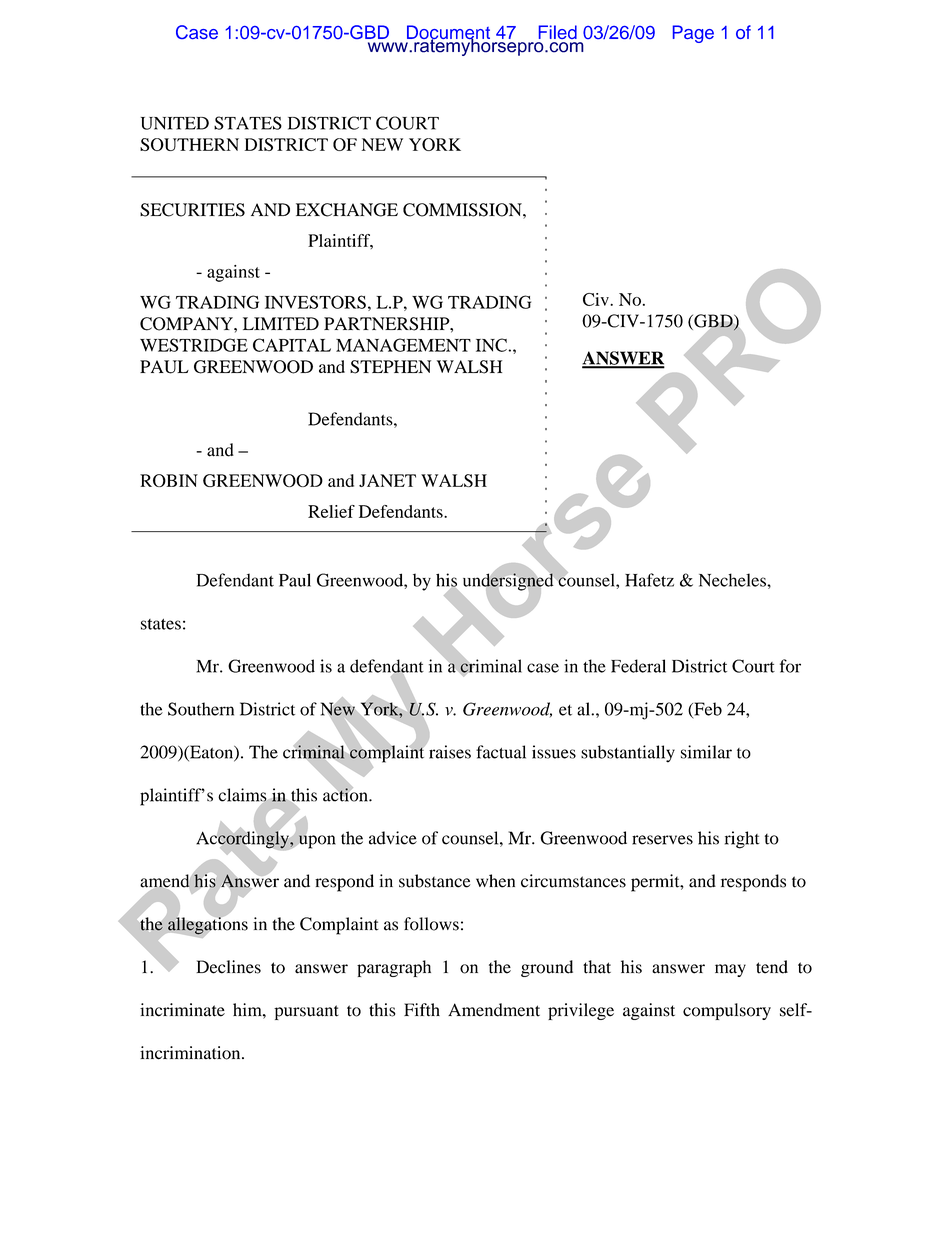 The height and width of the screenshot is (1233, 952). What do you see at coordinates (730, 970) in the screenshot?
I see `may` at bounding box center [730, 970].
